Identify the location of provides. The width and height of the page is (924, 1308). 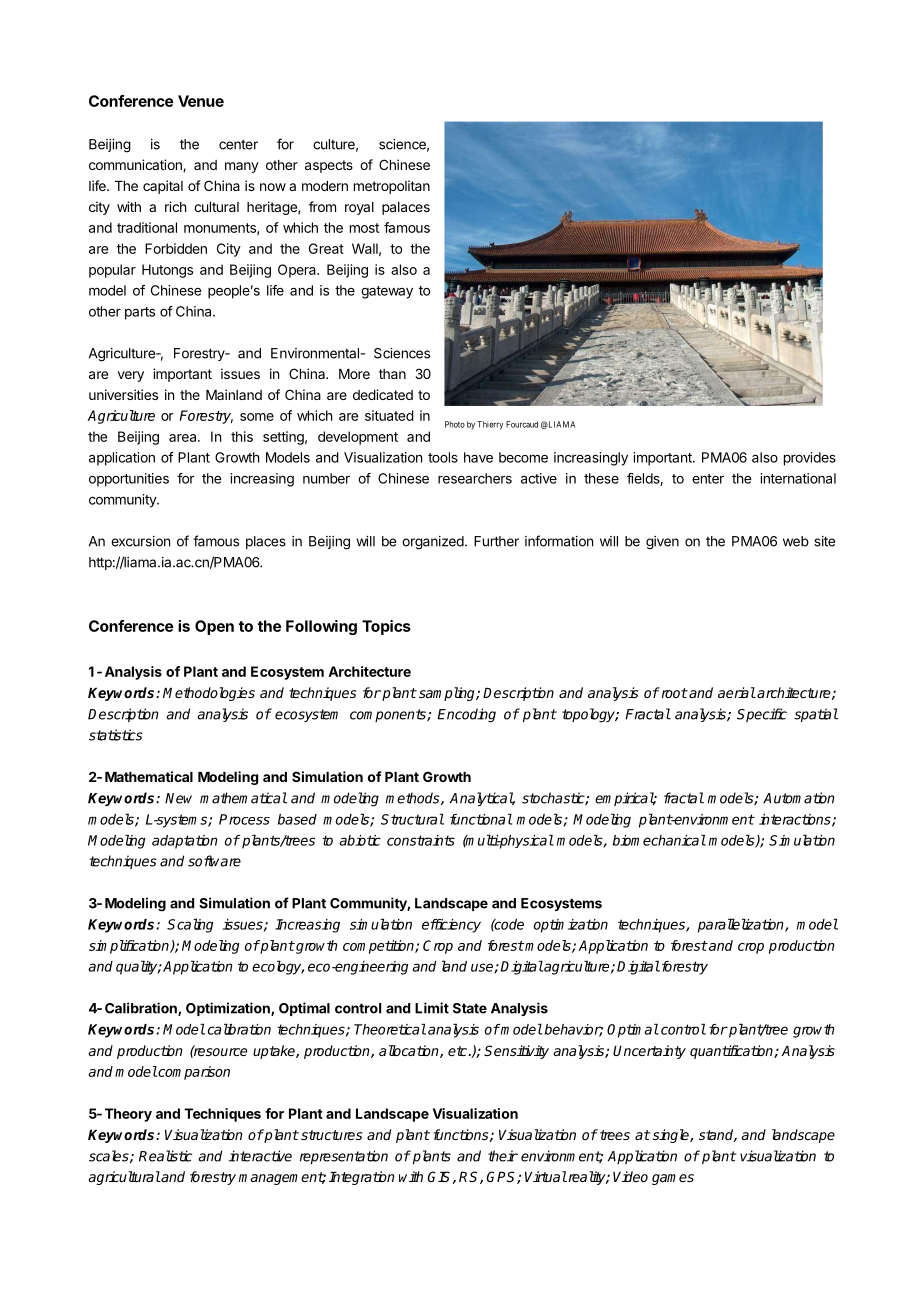
(810, 459).
